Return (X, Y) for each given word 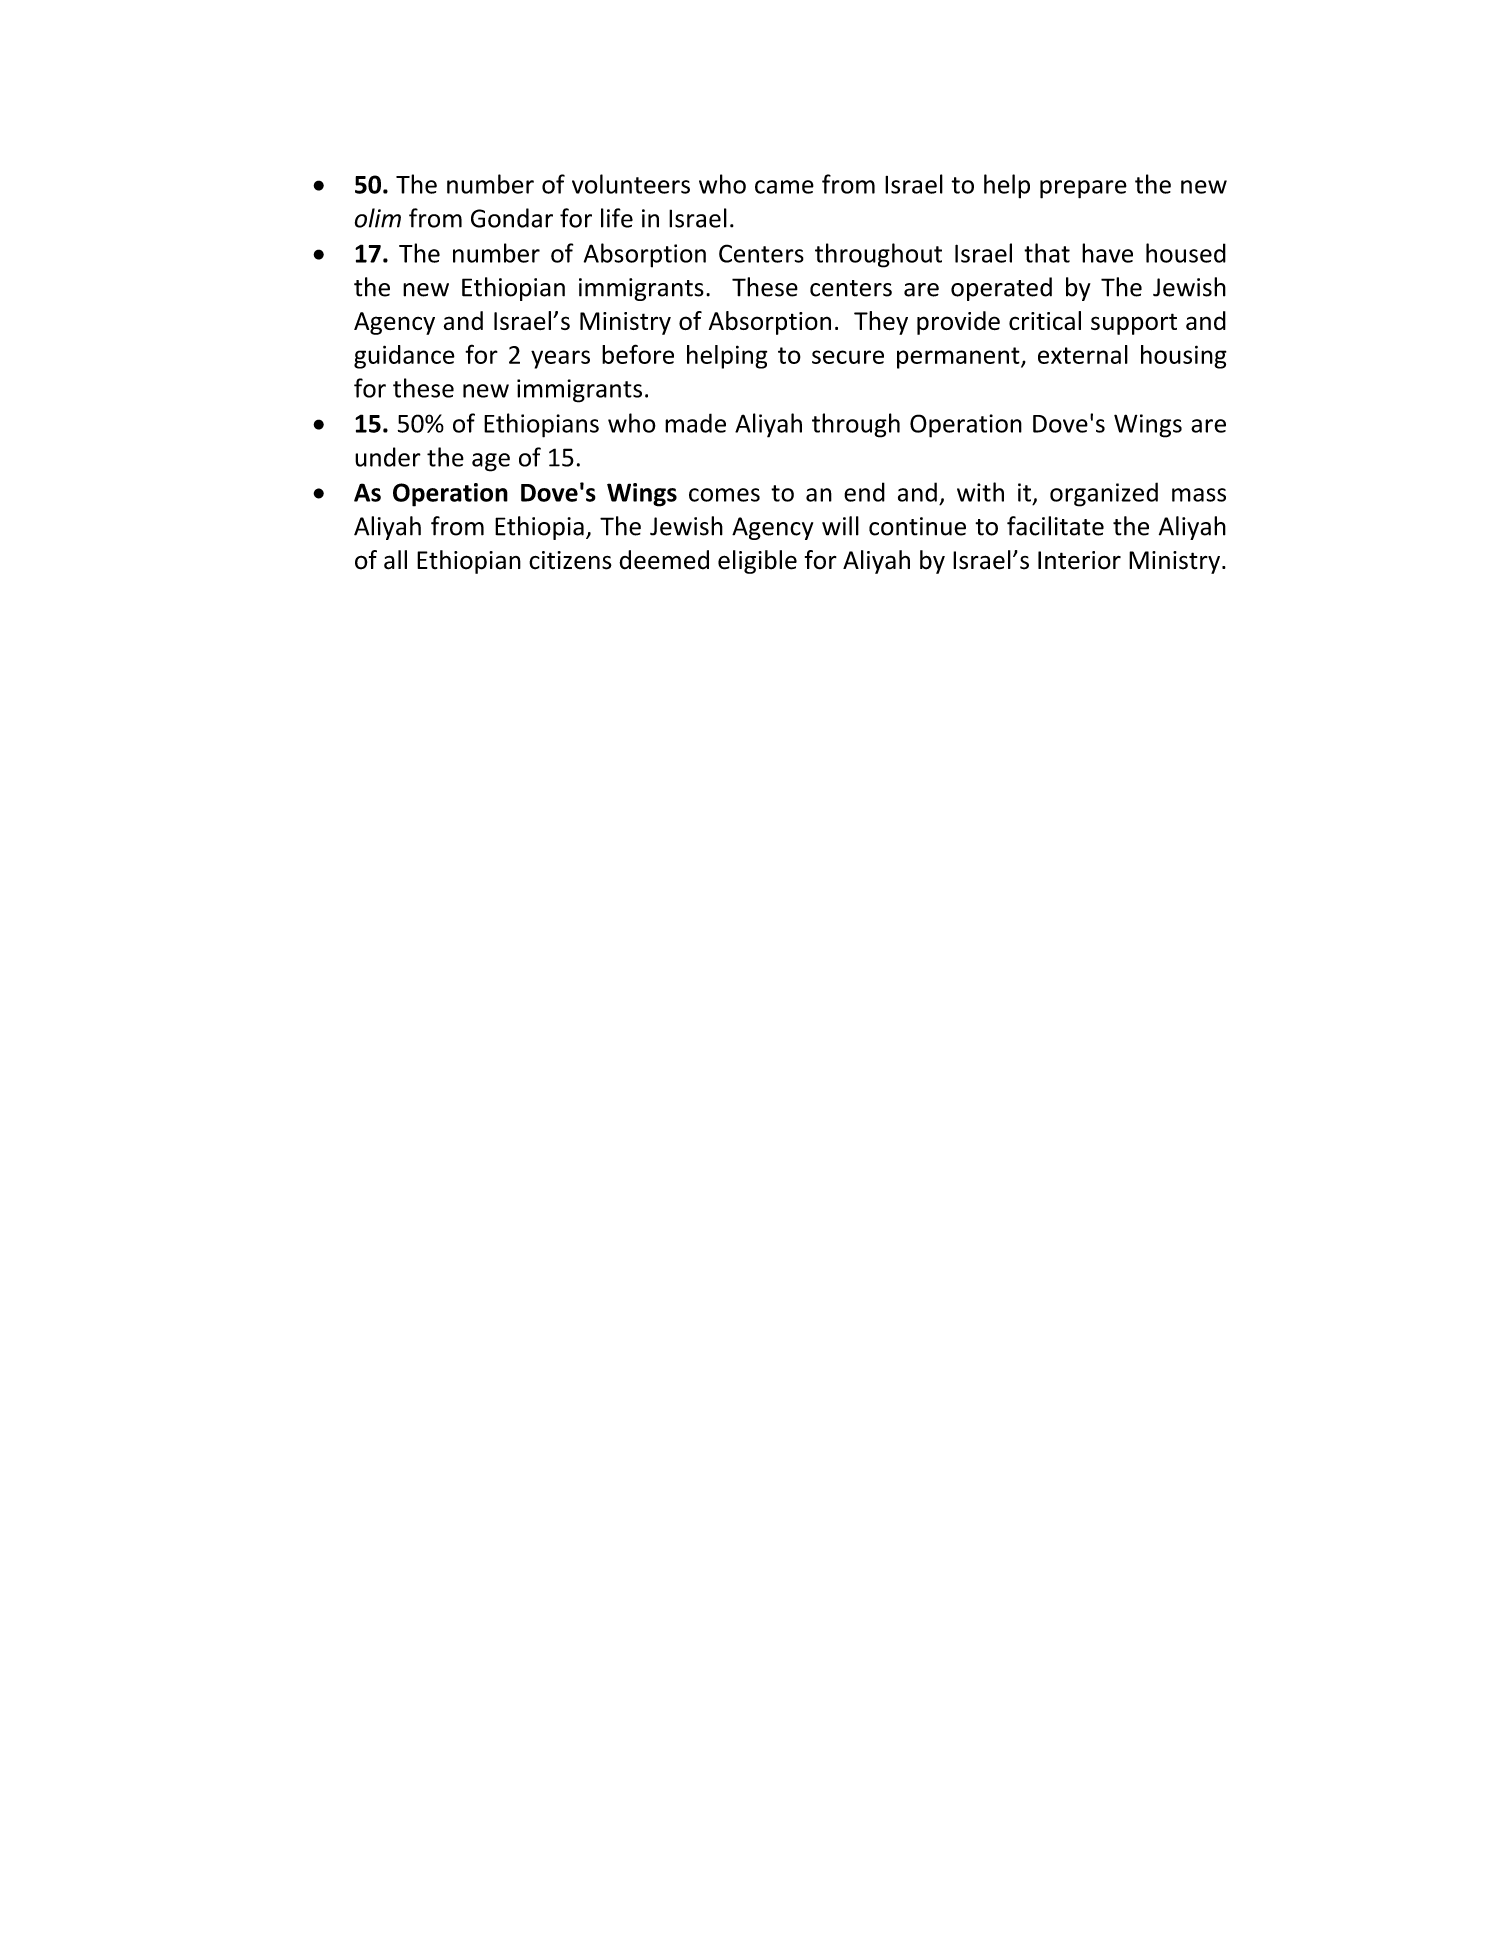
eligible (757, 562)
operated (1001, 289)
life (617, 218)
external (1083, 354)
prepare (1083, 189)
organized (1104, 494)
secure (848, 357)
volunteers (631, 184)
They (881, 323)
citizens (570, 560)
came (784, 187)
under (388, 457)
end (864, 492)
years (560, 359)
